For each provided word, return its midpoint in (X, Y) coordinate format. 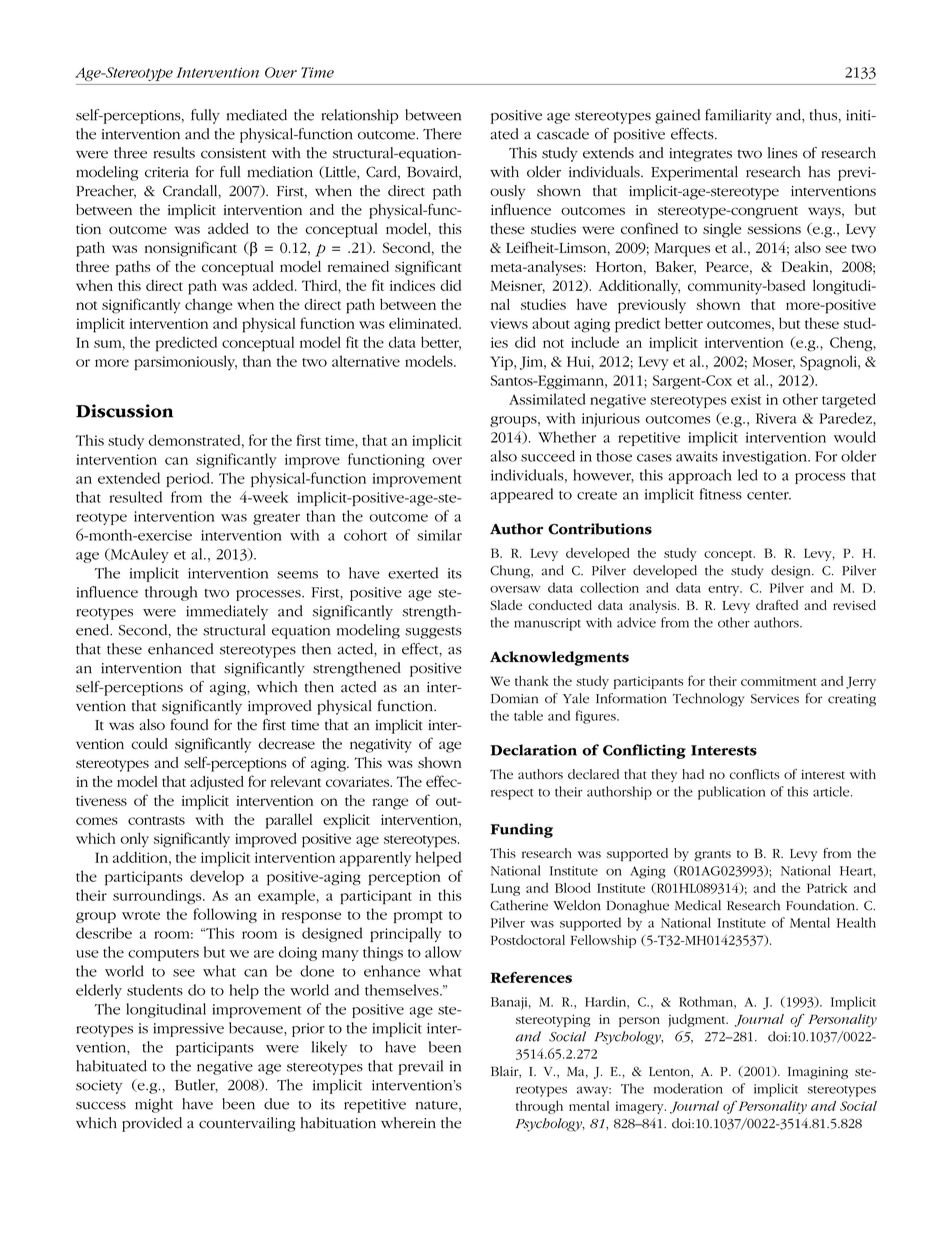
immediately (227, 612)
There (442, 134)
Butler (196, 1086)
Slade (506, 605)
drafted (777, 605)
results (174, 153)
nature (438, 1106)
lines (782, 153)
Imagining (818, 1073)
